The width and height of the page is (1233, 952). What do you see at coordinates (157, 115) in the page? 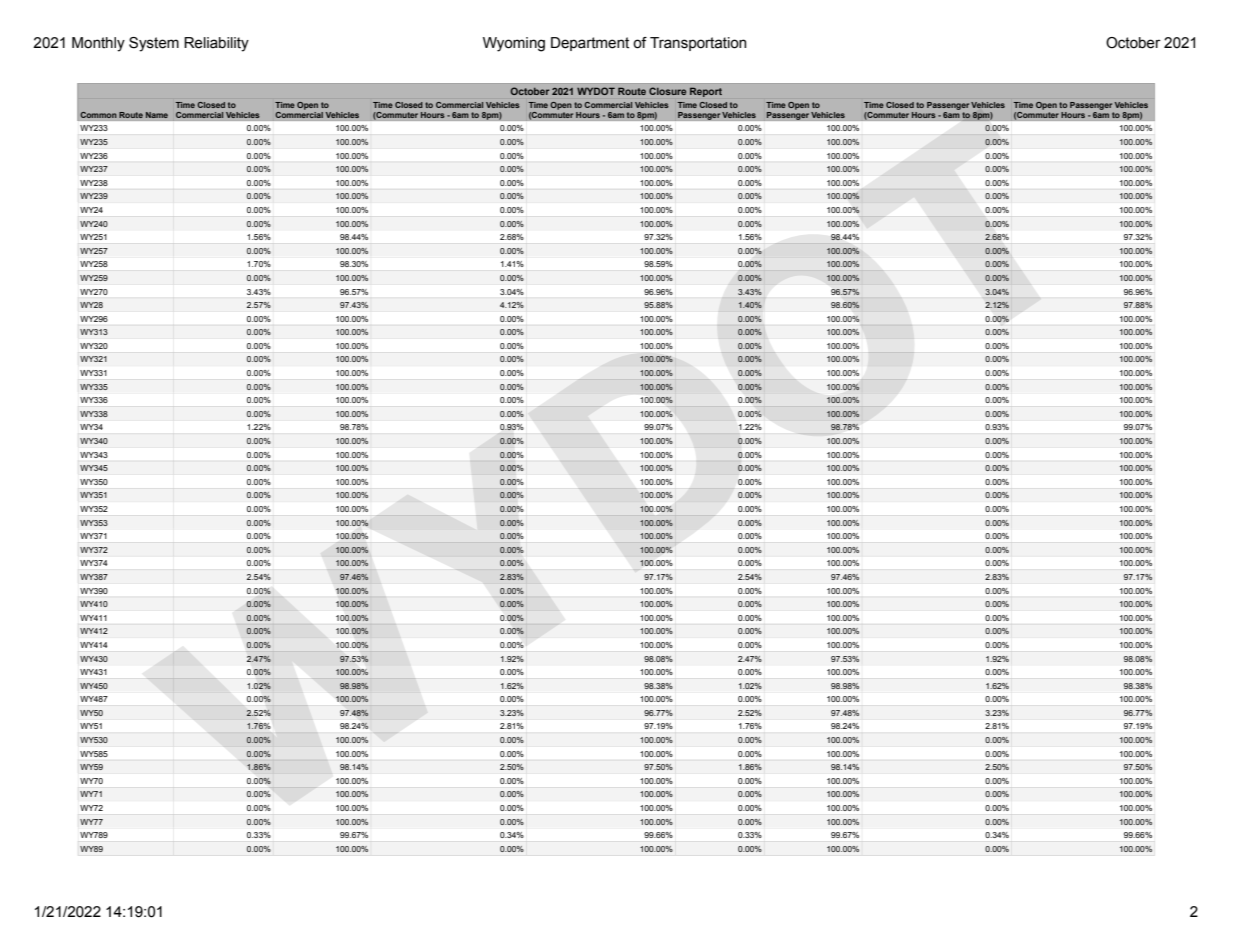
I see `Name` at bounding box center [157, 115].
